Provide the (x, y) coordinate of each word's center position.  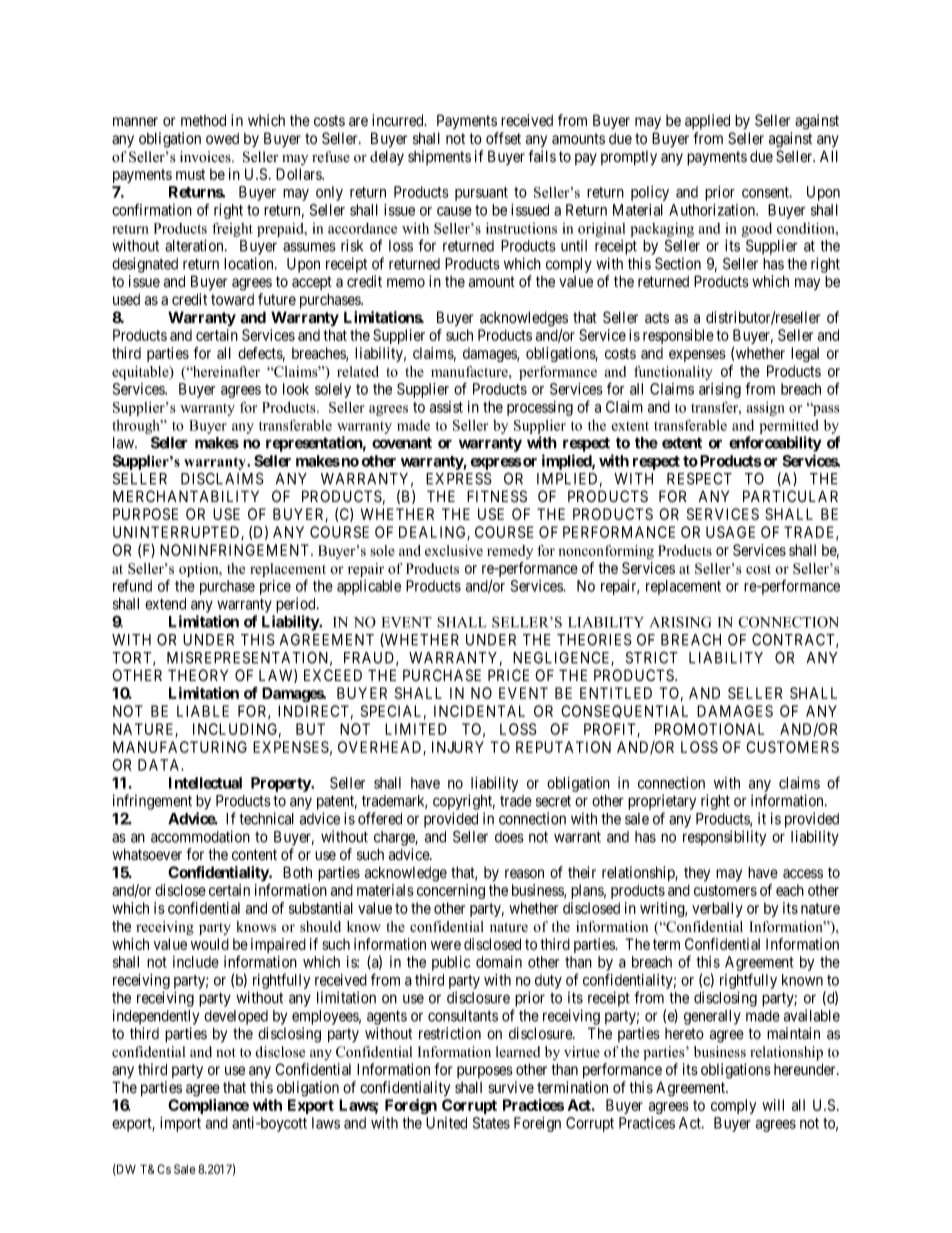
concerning (451, 891)
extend (165, 604)
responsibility (724, 838)
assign (766, 409)
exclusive (454, 550)
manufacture (470, 371)
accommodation (200, 836)
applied (707, 121)
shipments (439, 157)
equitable (141, 373)
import (180, 1124)
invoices (206, 157)
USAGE (730, 532)
